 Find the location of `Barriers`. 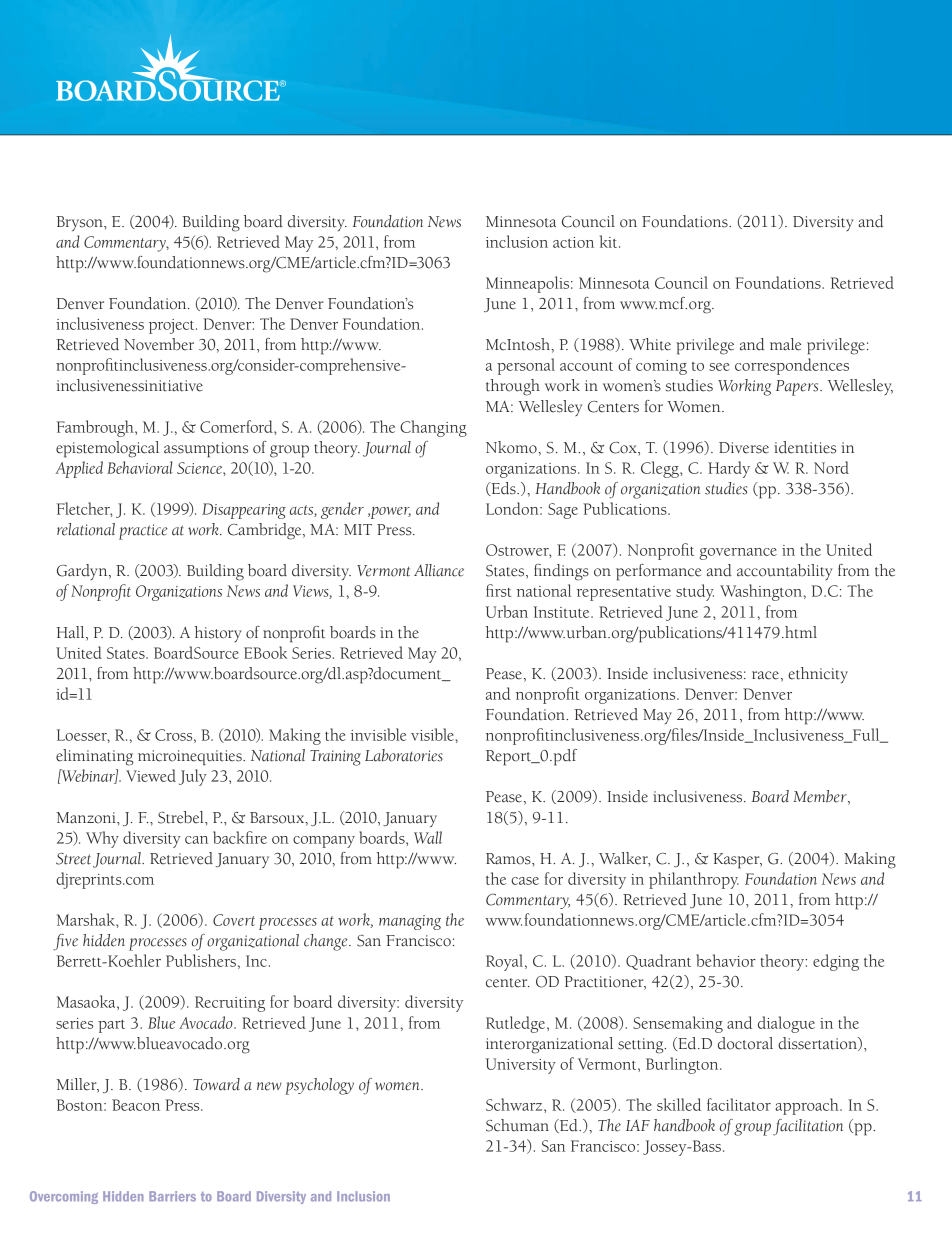

Barriers is located at coordinates (172, 1196).
